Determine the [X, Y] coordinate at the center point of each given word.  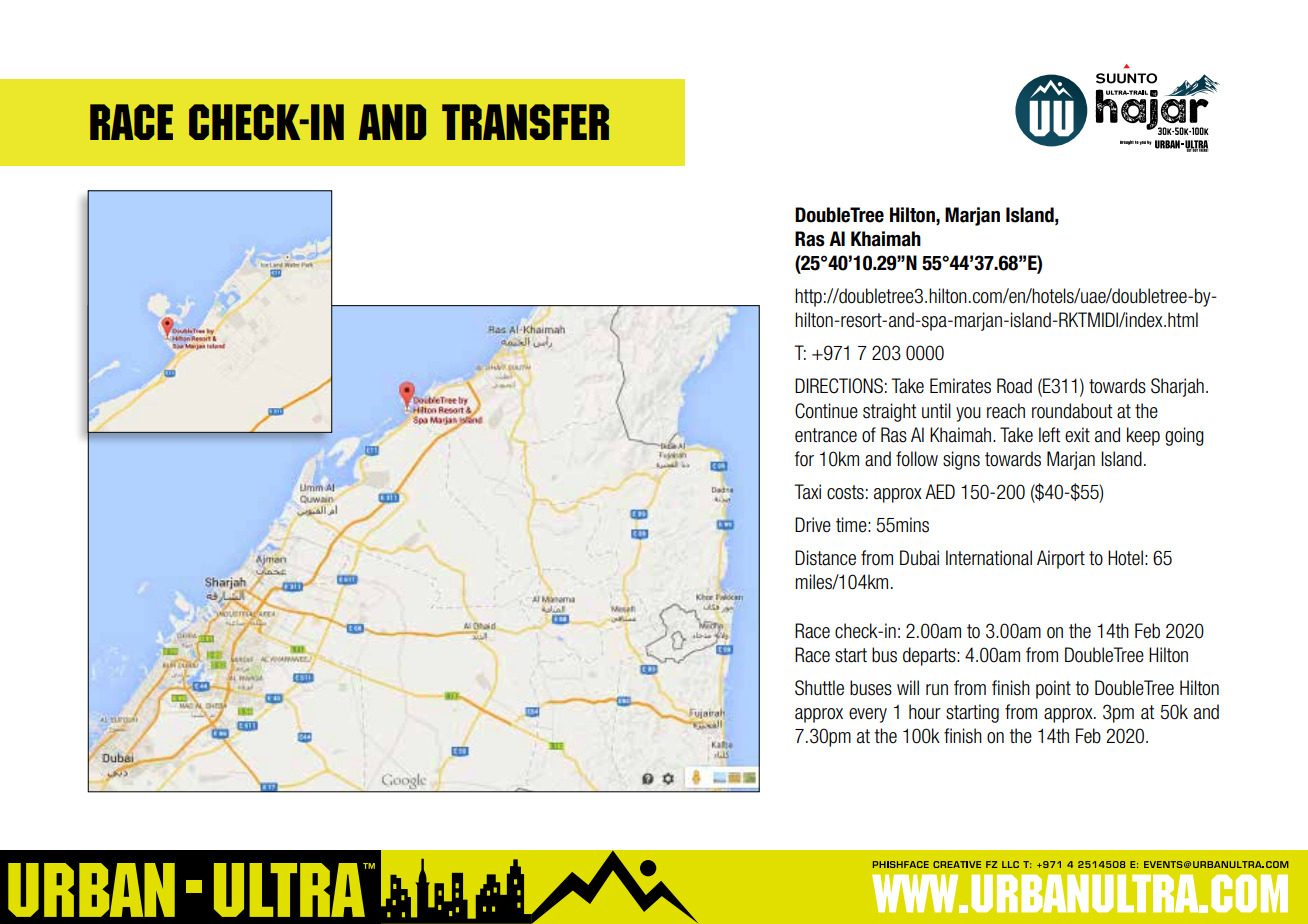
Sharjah [1177, 387]
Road [1014, 386]
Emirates [960, 386]
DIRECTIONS [839, 386]
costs [845, 492]
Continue [826, 411]
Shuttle [819, 688]
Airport [1061, 559]
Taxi [807, 492]
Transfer [525, 122]
